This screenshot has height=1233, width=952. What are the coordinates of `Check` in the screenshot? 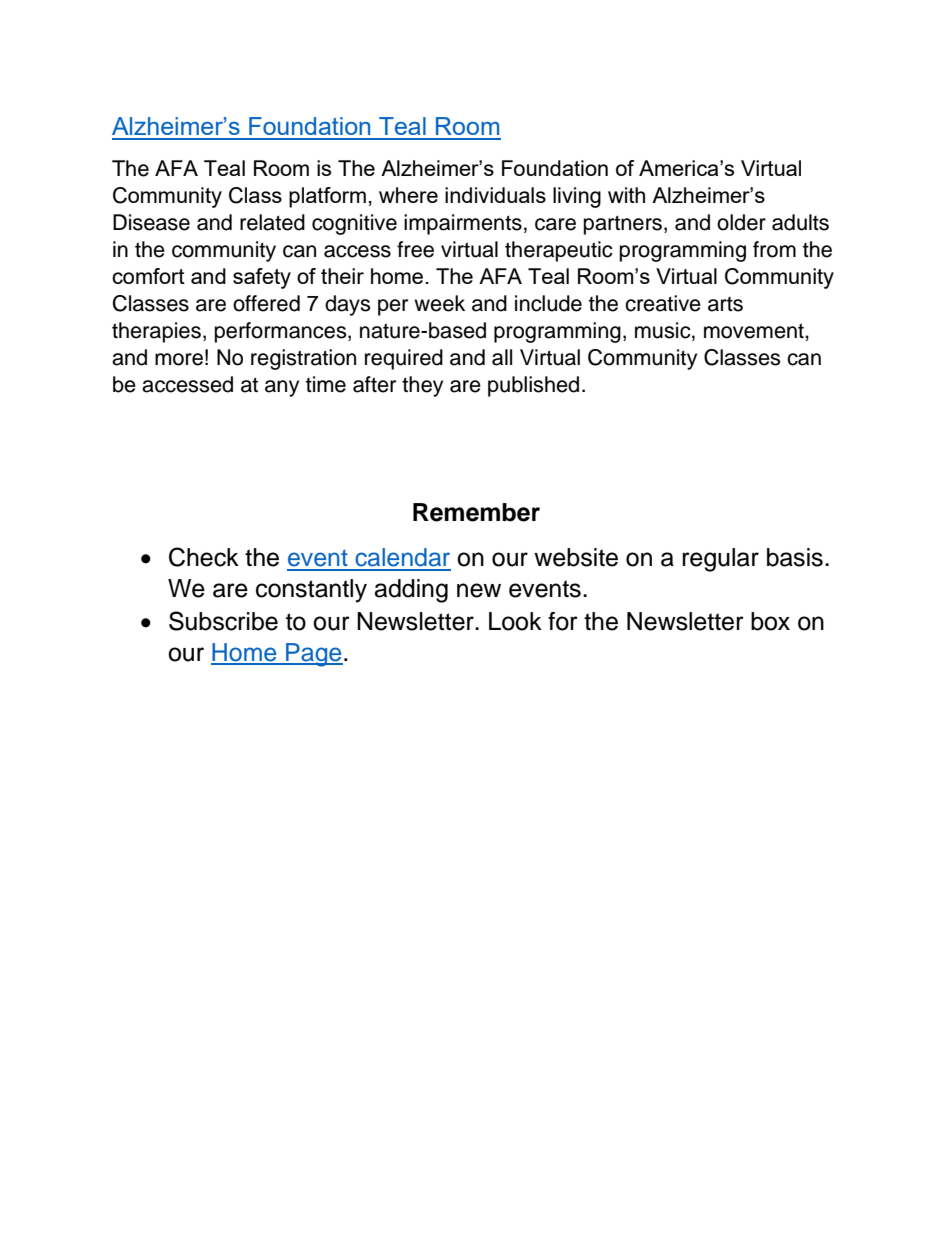 It's located at (204, 557).
